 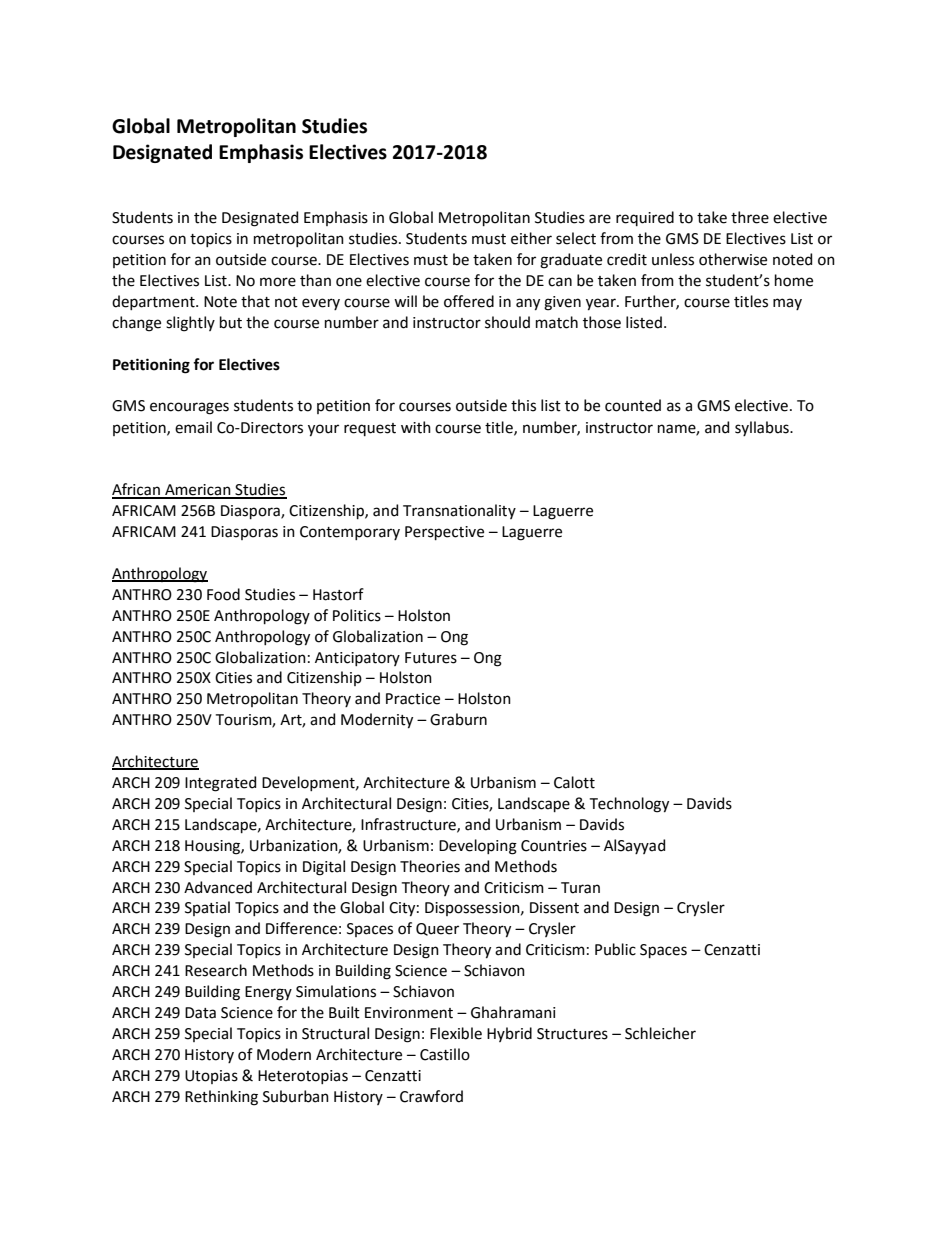 I want to click on syllabus, so click(x=763, y=428).
